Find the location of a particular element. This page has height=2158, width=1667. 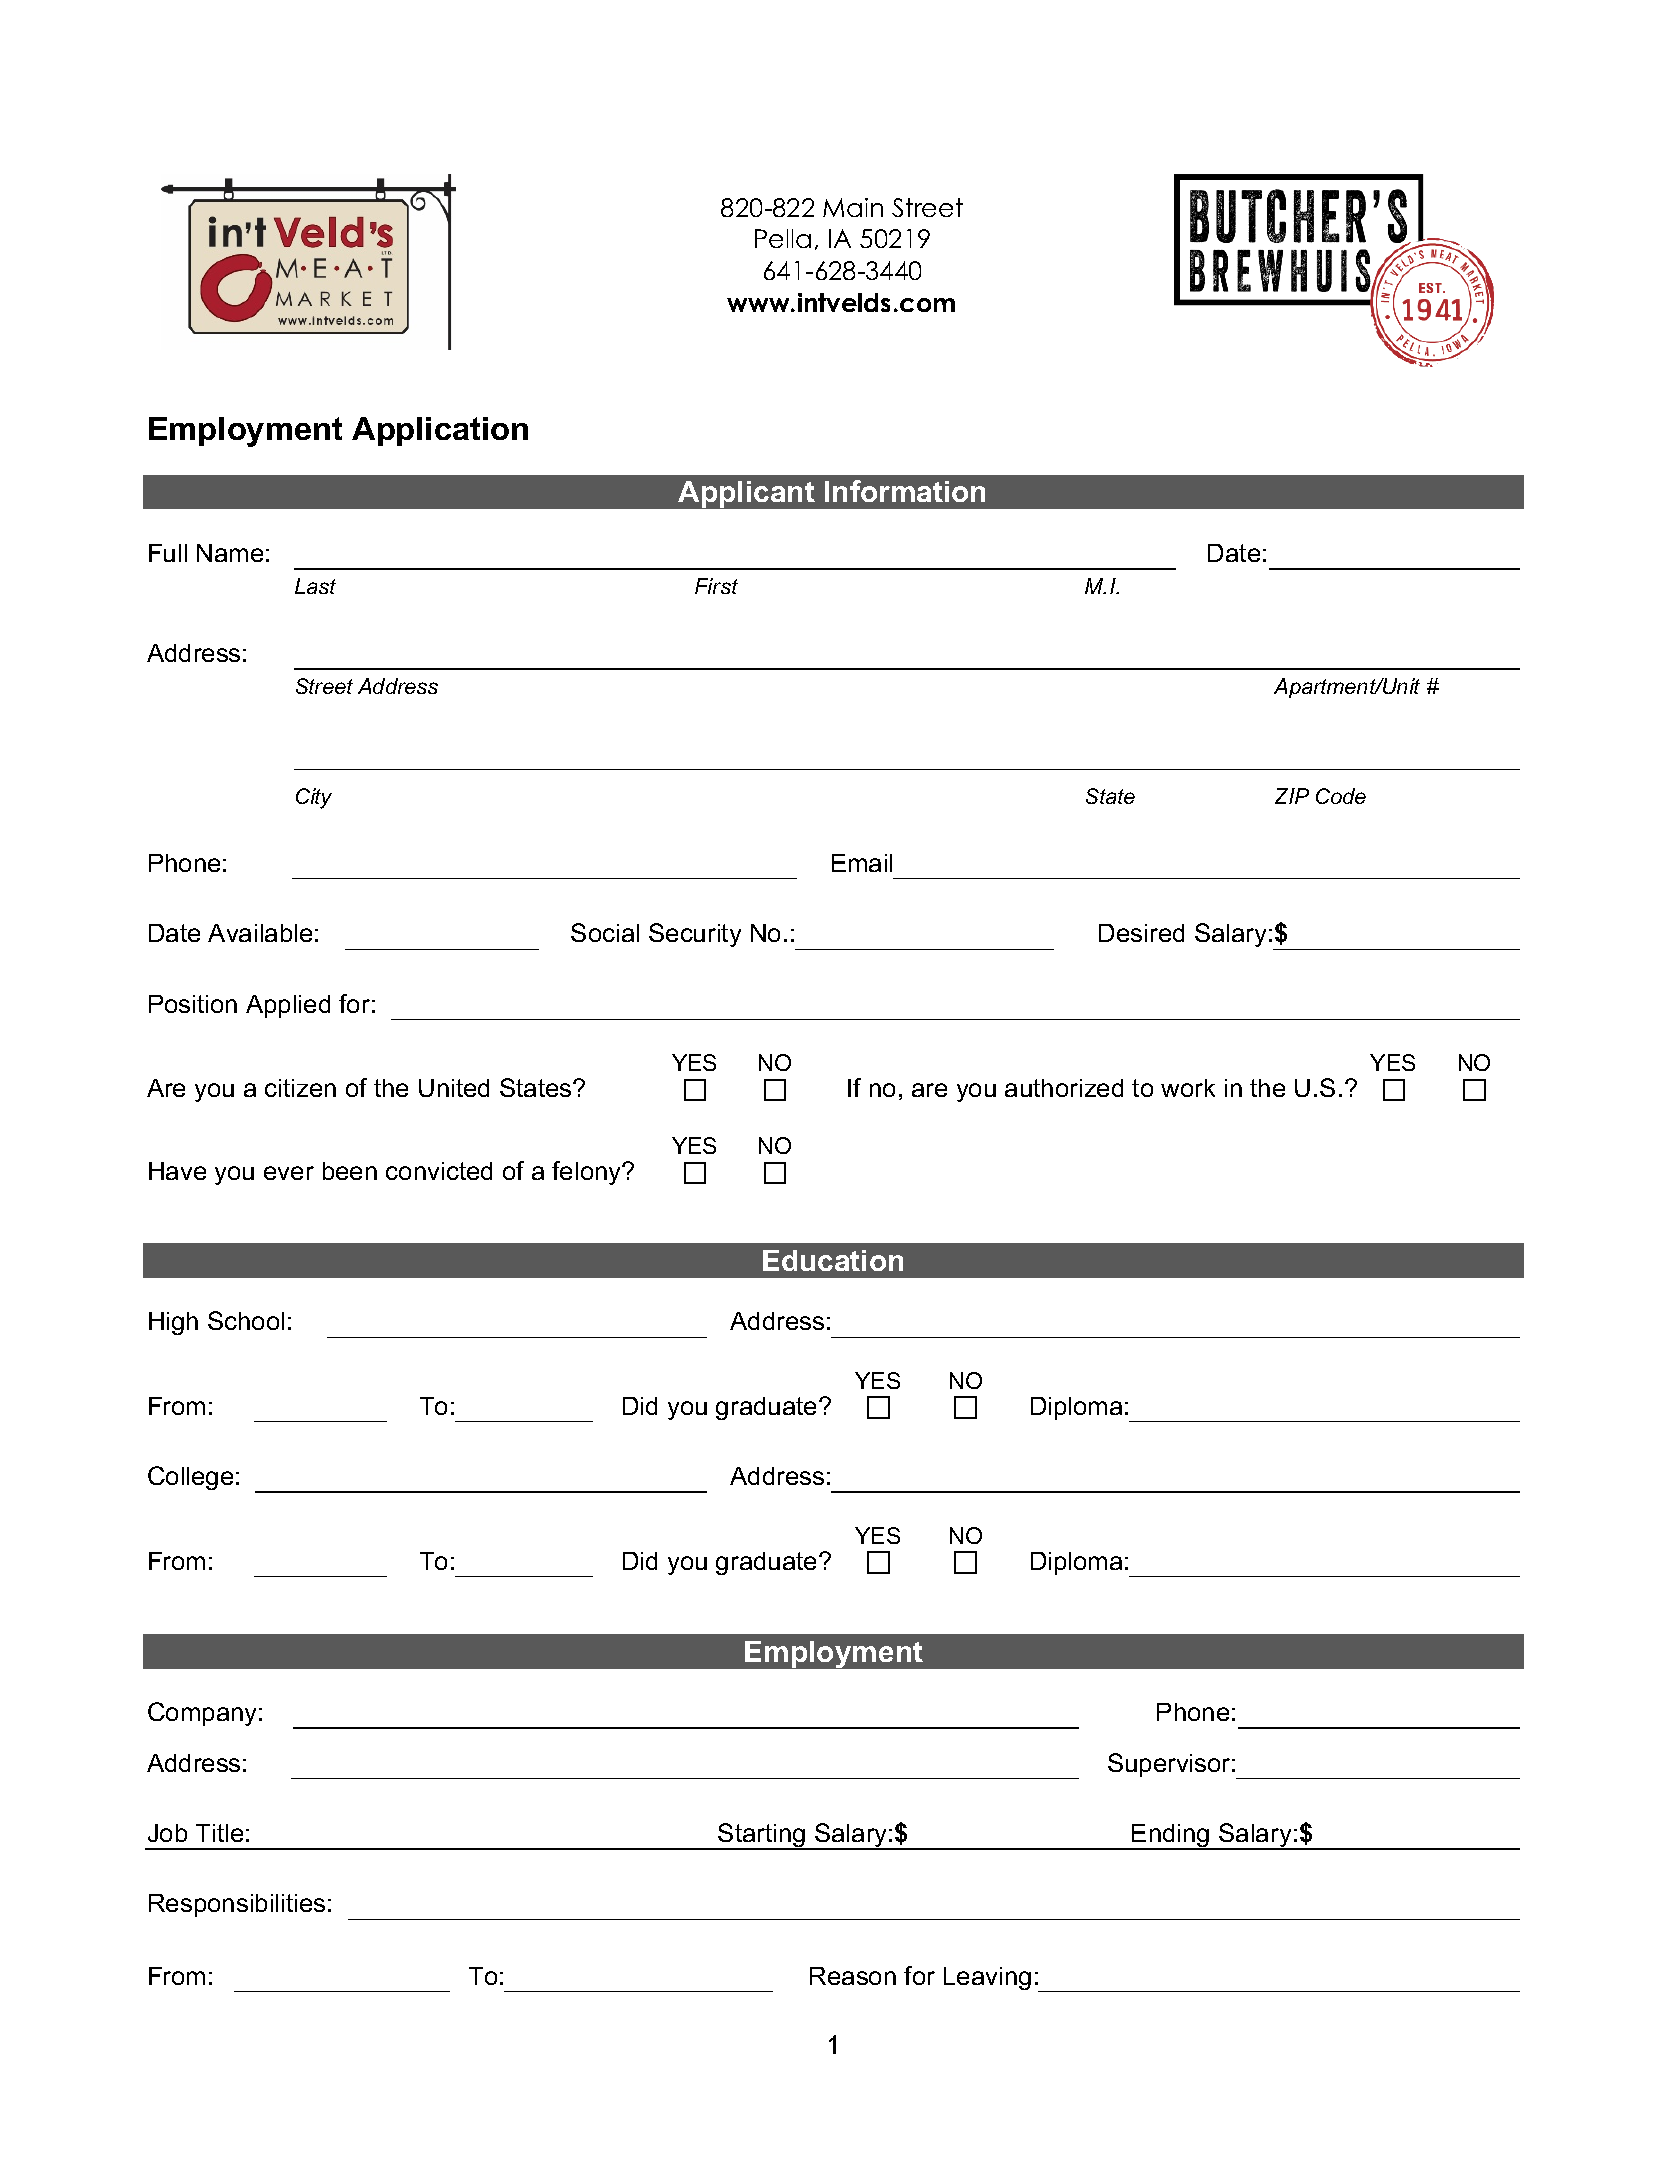

Application is located at coordinates (440, 431).
